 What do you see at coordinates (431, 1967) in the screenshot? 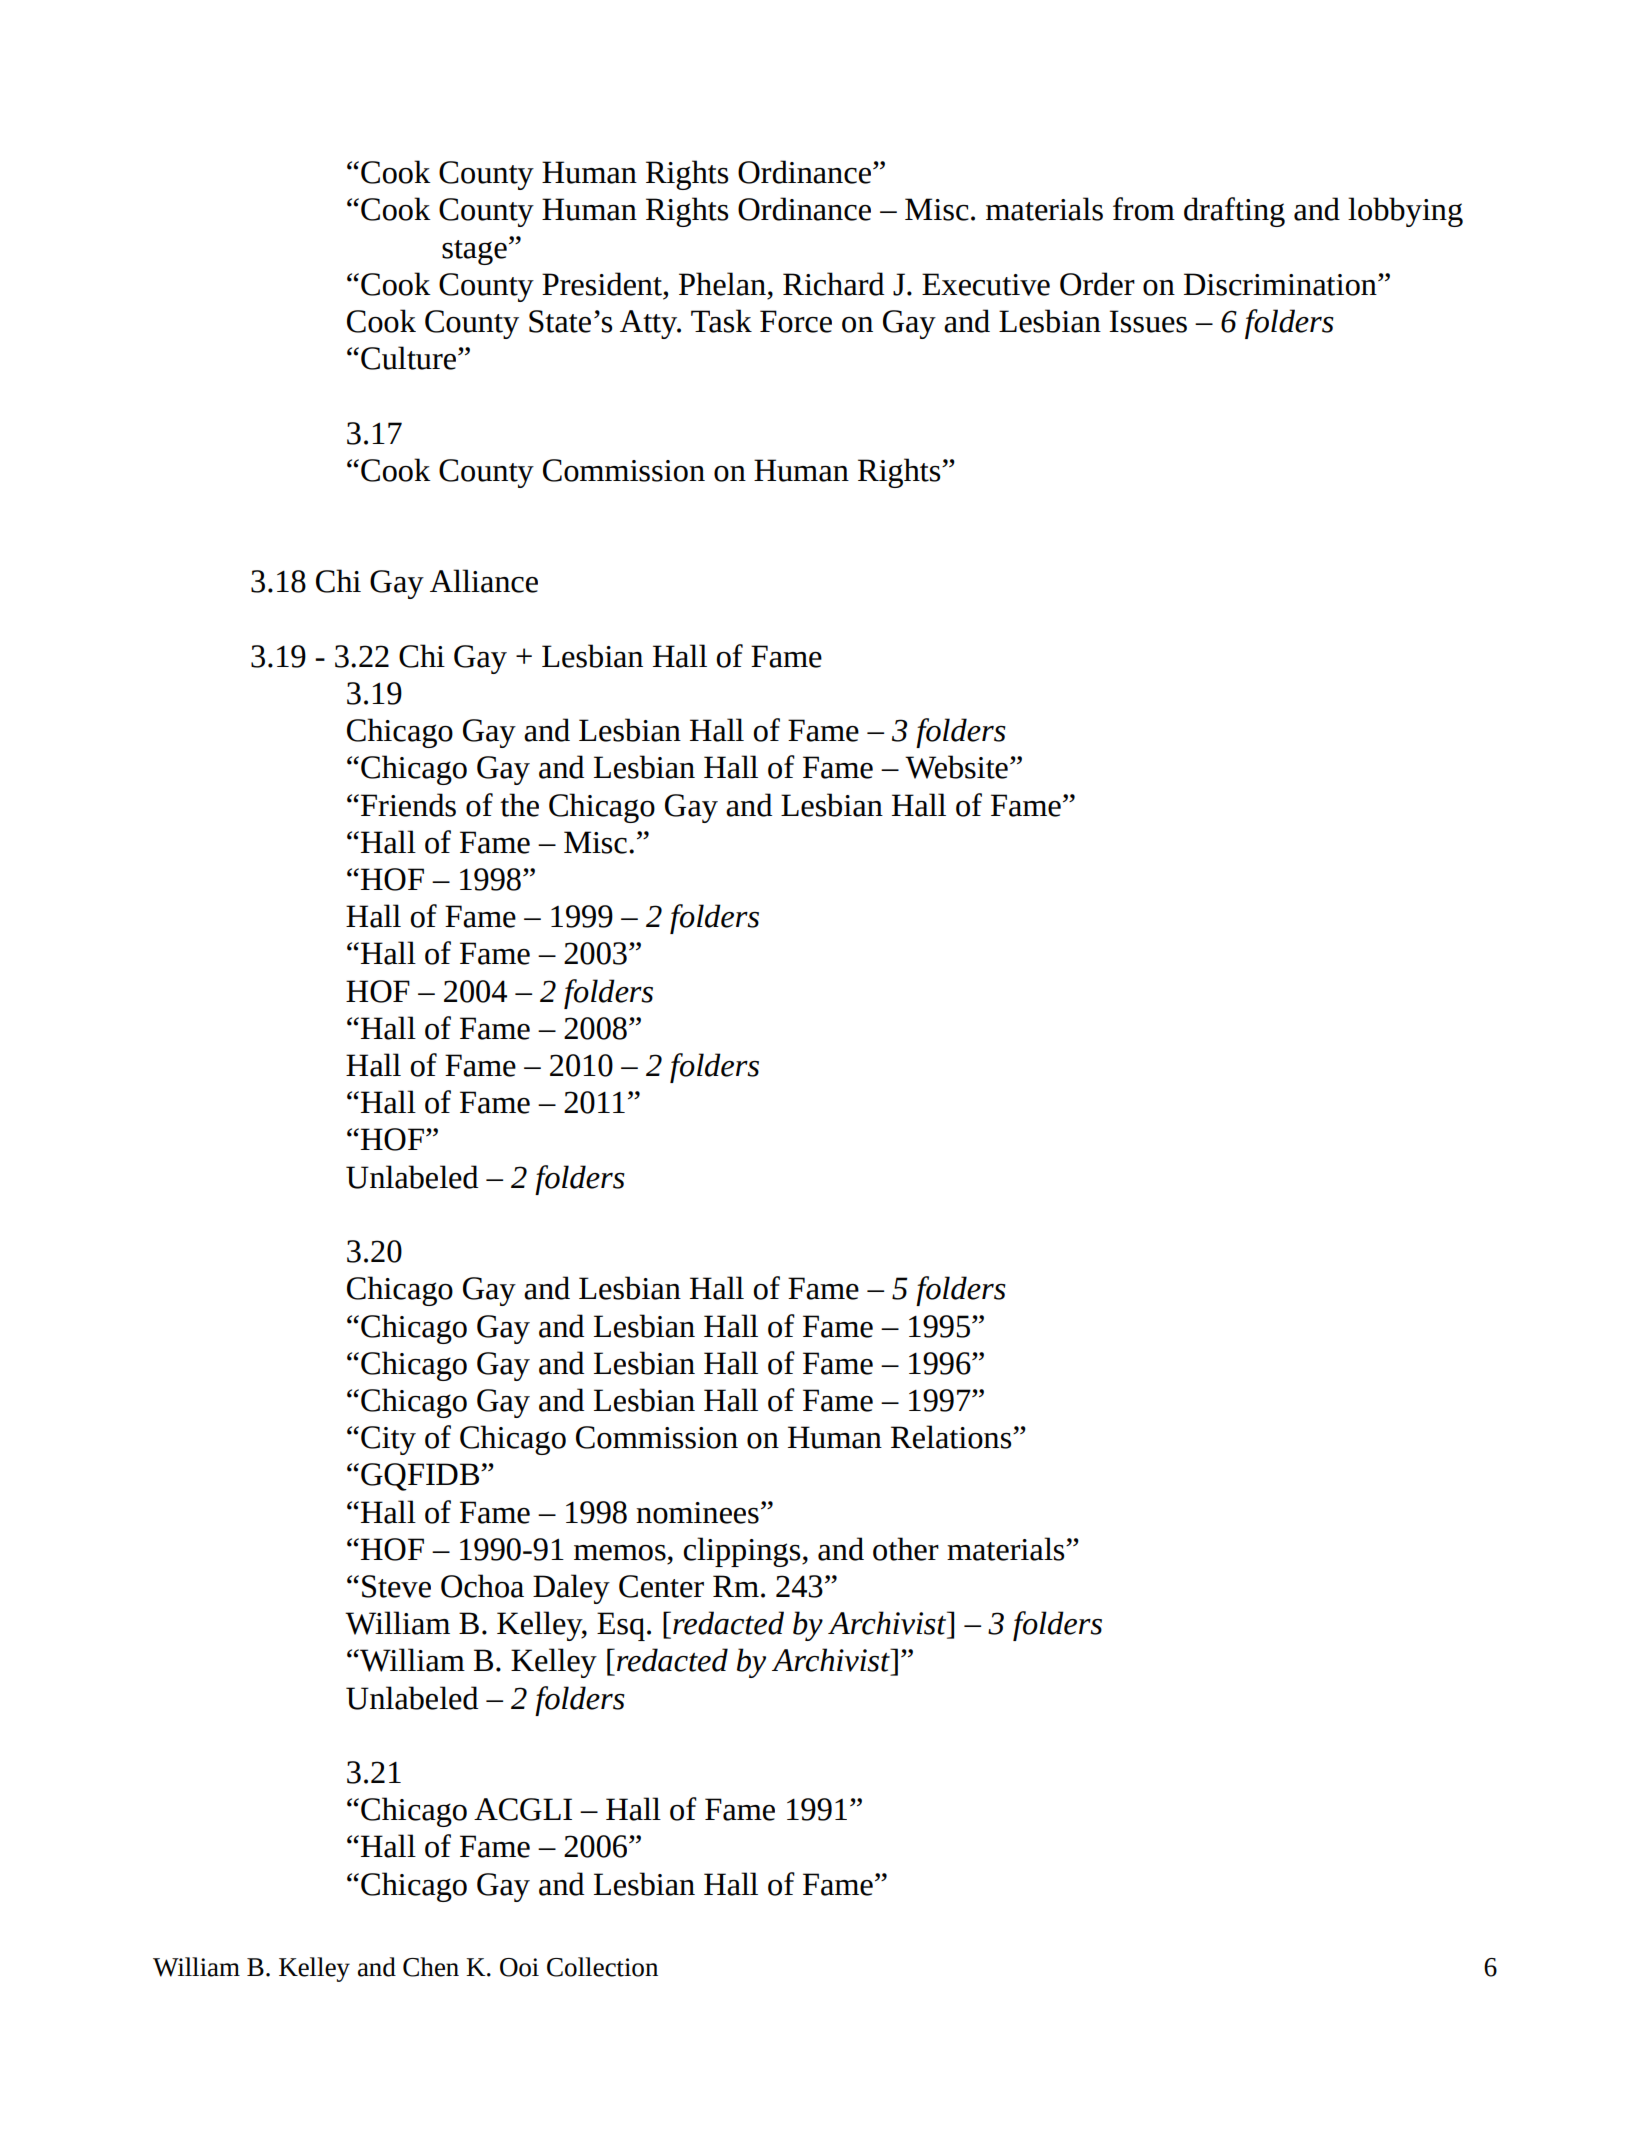
I see `Chen` at bounding box center [431, 1967].
